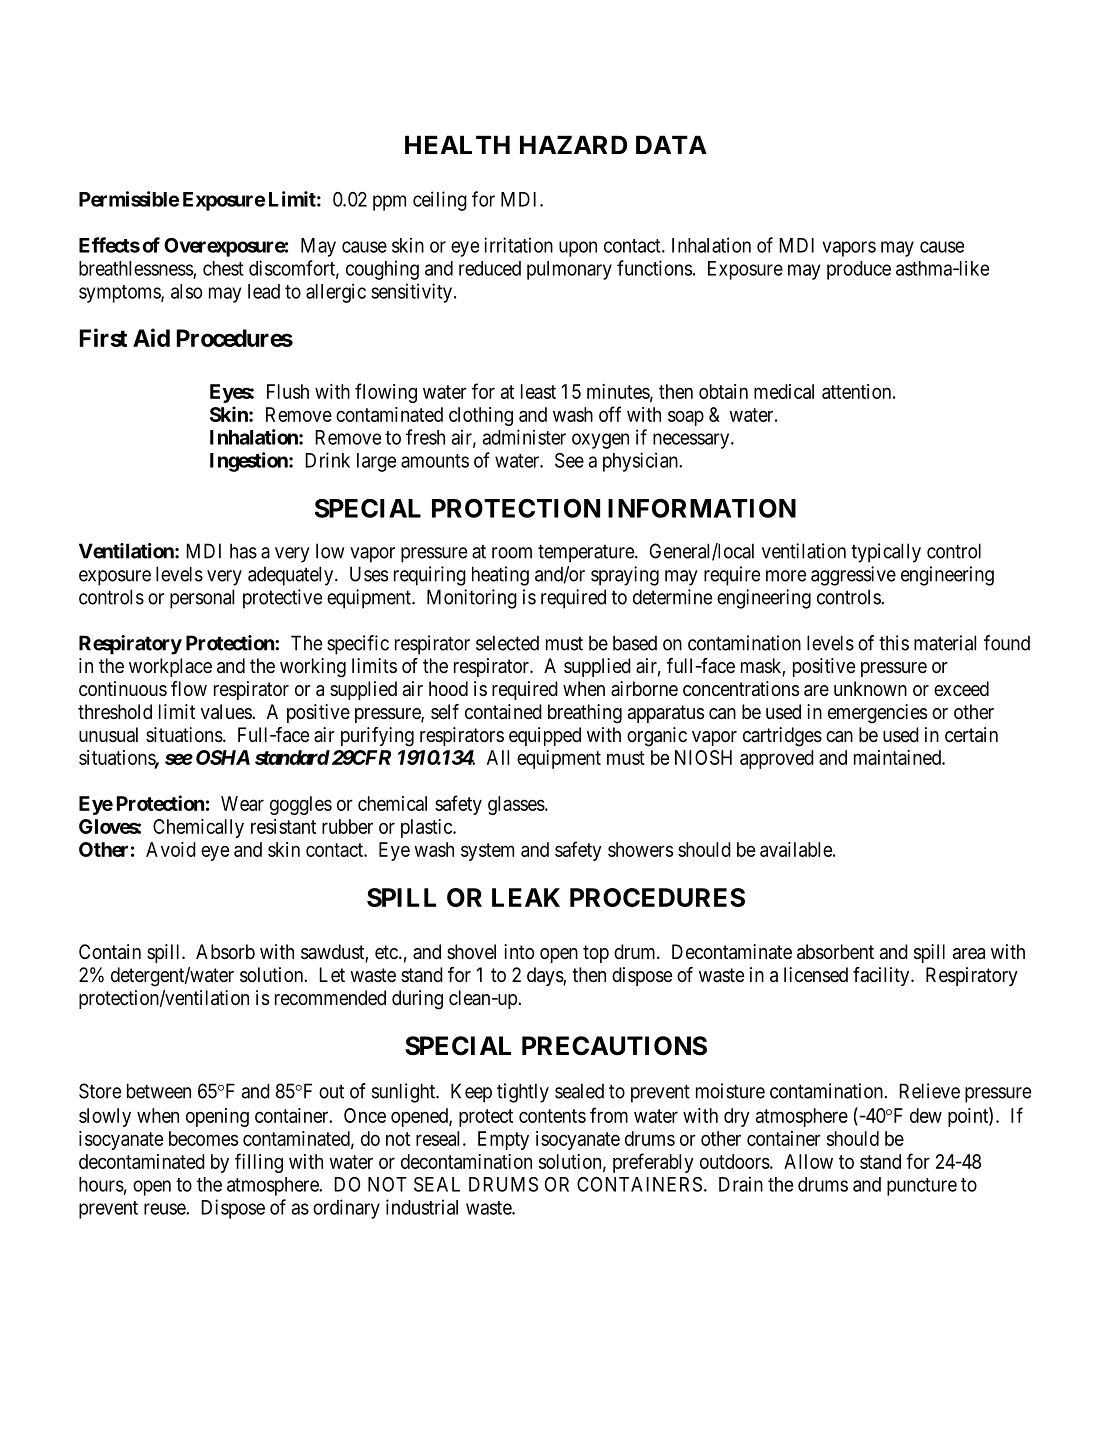 Image resolution: width=1110 pixels, height=1437 pixels. Describe the element at coordinates (573, 144) in the document. I see `HAZARD` at that location.
